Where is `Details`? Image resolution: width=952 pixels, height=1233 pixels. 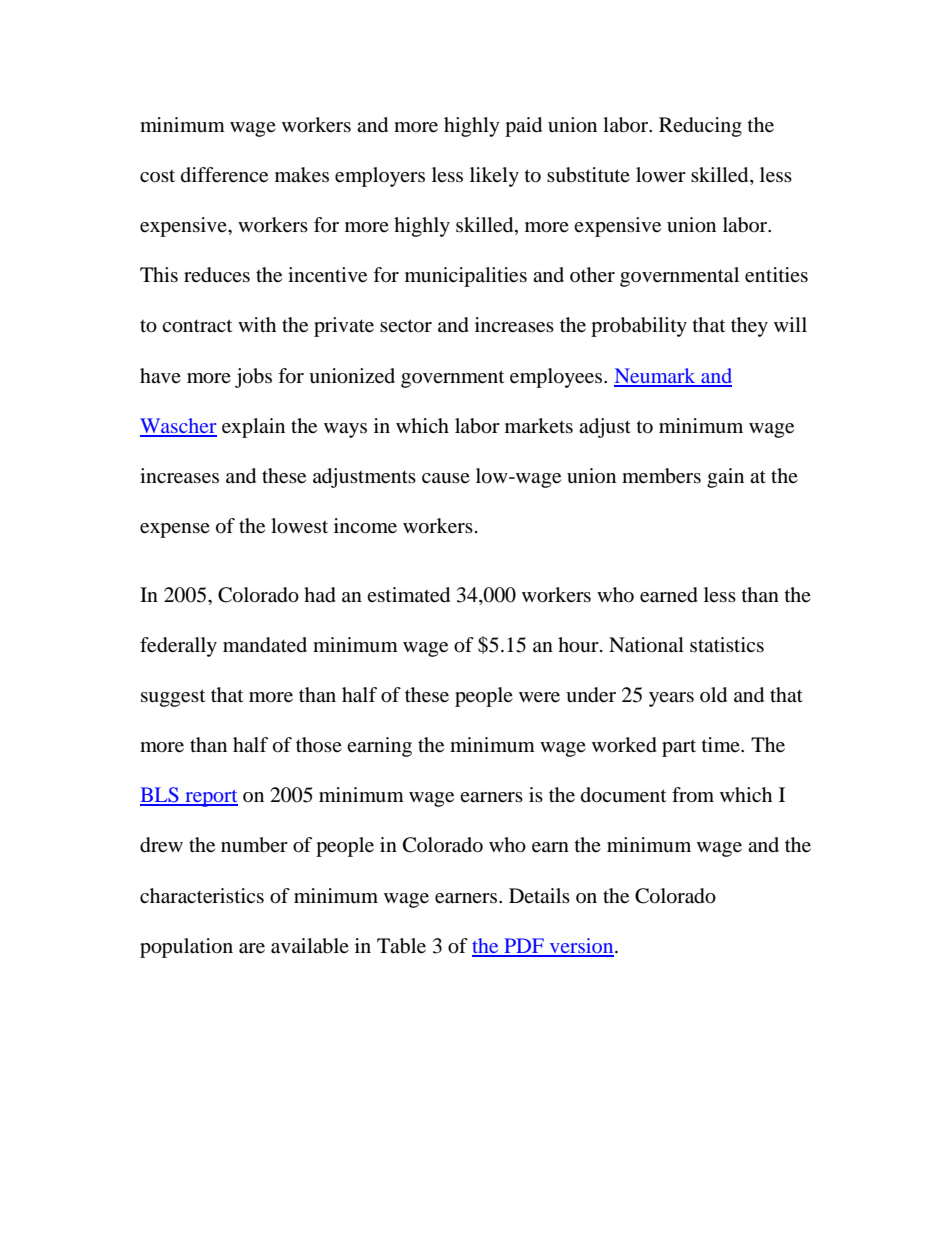
Details is located at coordinates (539, 895).
